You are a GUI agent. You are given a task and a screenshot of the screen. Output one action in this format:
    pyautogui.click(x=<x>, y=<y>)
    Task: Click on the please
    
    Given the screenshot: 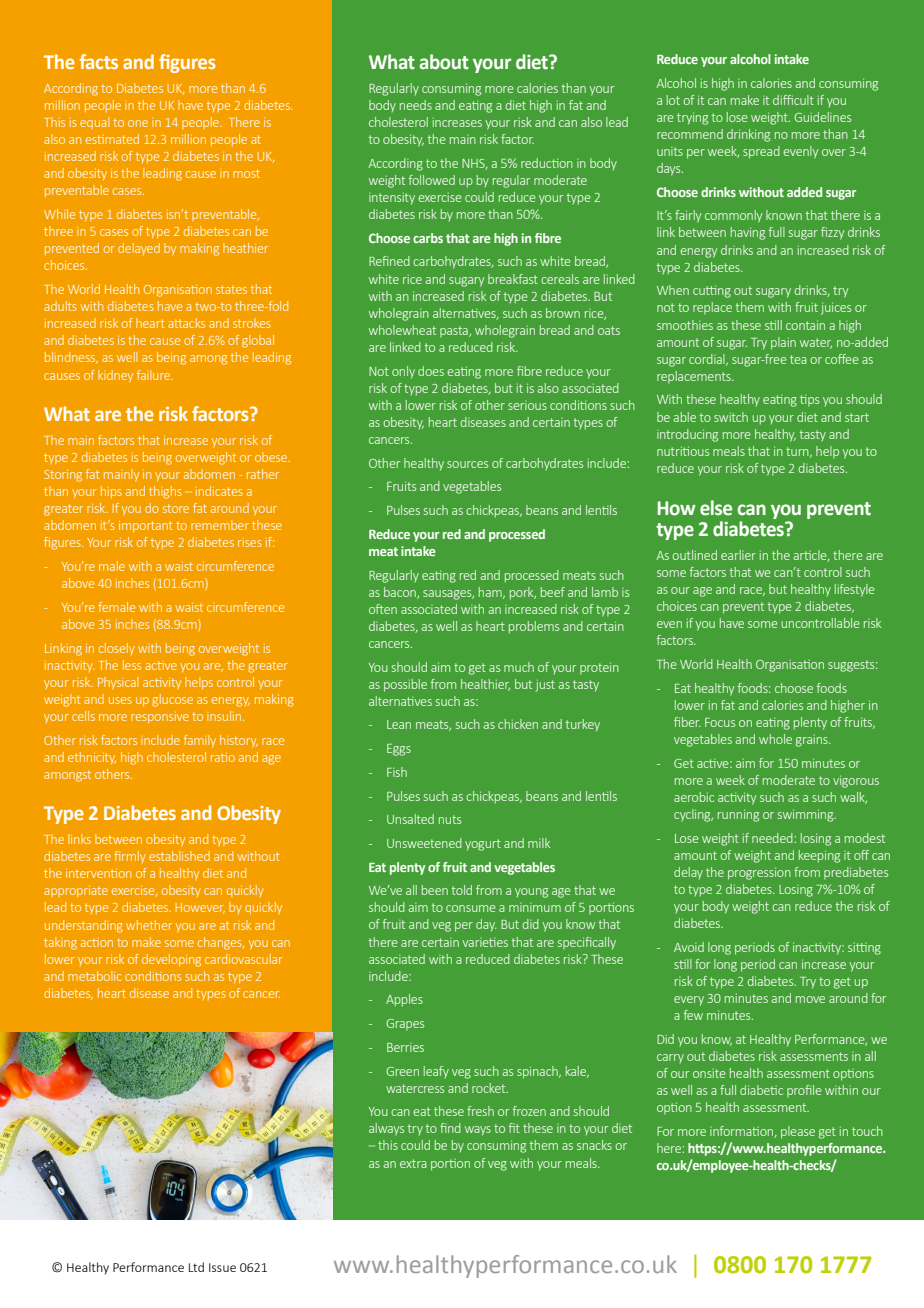 What is the action you would take?
    pyautogui.click(x=798, y=1132)
